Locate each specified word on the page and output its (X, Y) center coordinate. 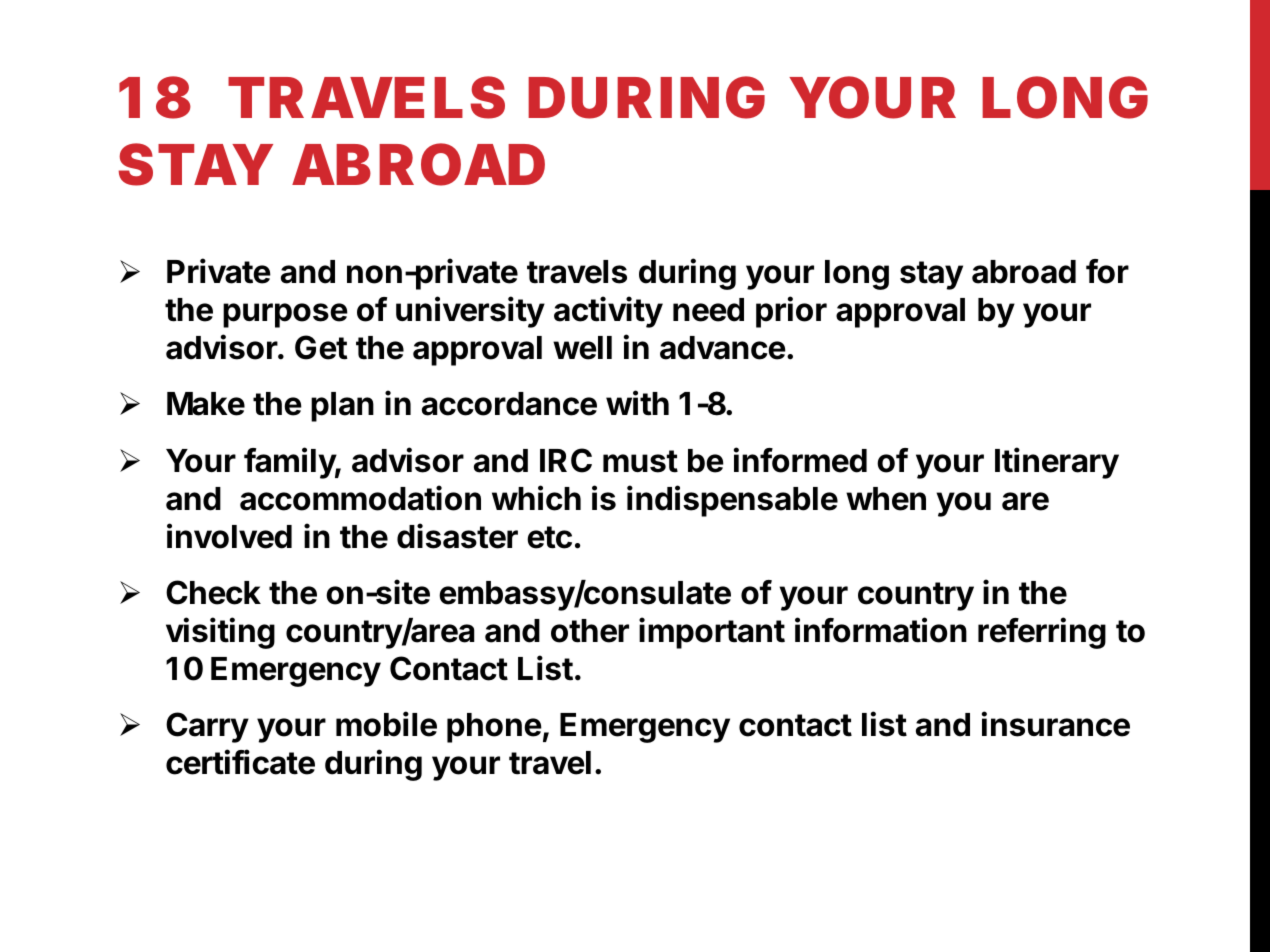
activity (608, 312)
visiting (220, 633)
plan (342, 407)
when (886, 499)
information (881, 630)
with (637, 403)
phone (494, 728)
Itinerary (1057, 463)
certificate (240, 762)
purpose (285, 315)
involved (229, 536)
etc (549, 537)
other (590, 631)
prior (791, 312)
